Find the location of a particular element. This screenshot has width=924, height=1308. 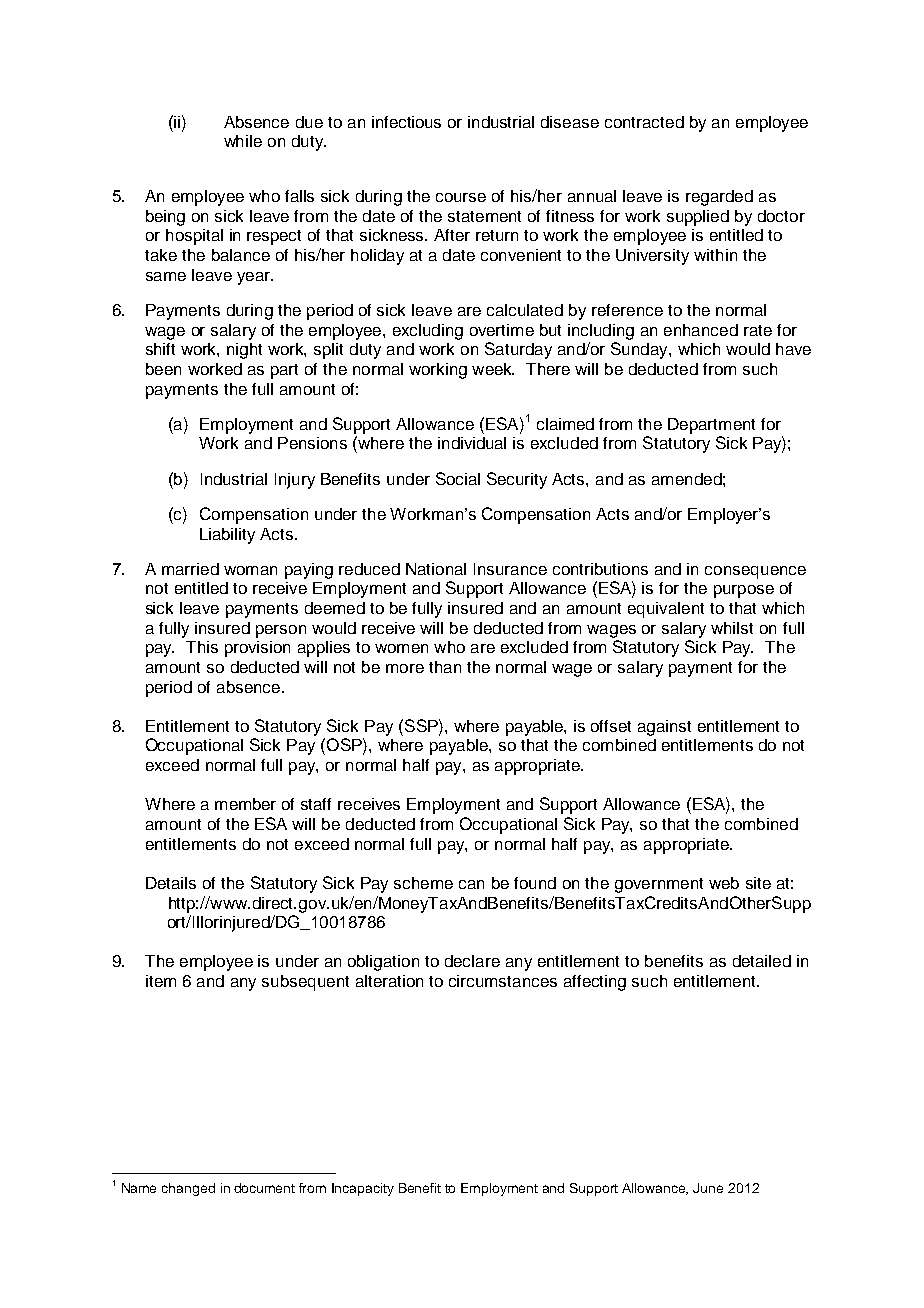

than is located at coordinates (445, 667).
